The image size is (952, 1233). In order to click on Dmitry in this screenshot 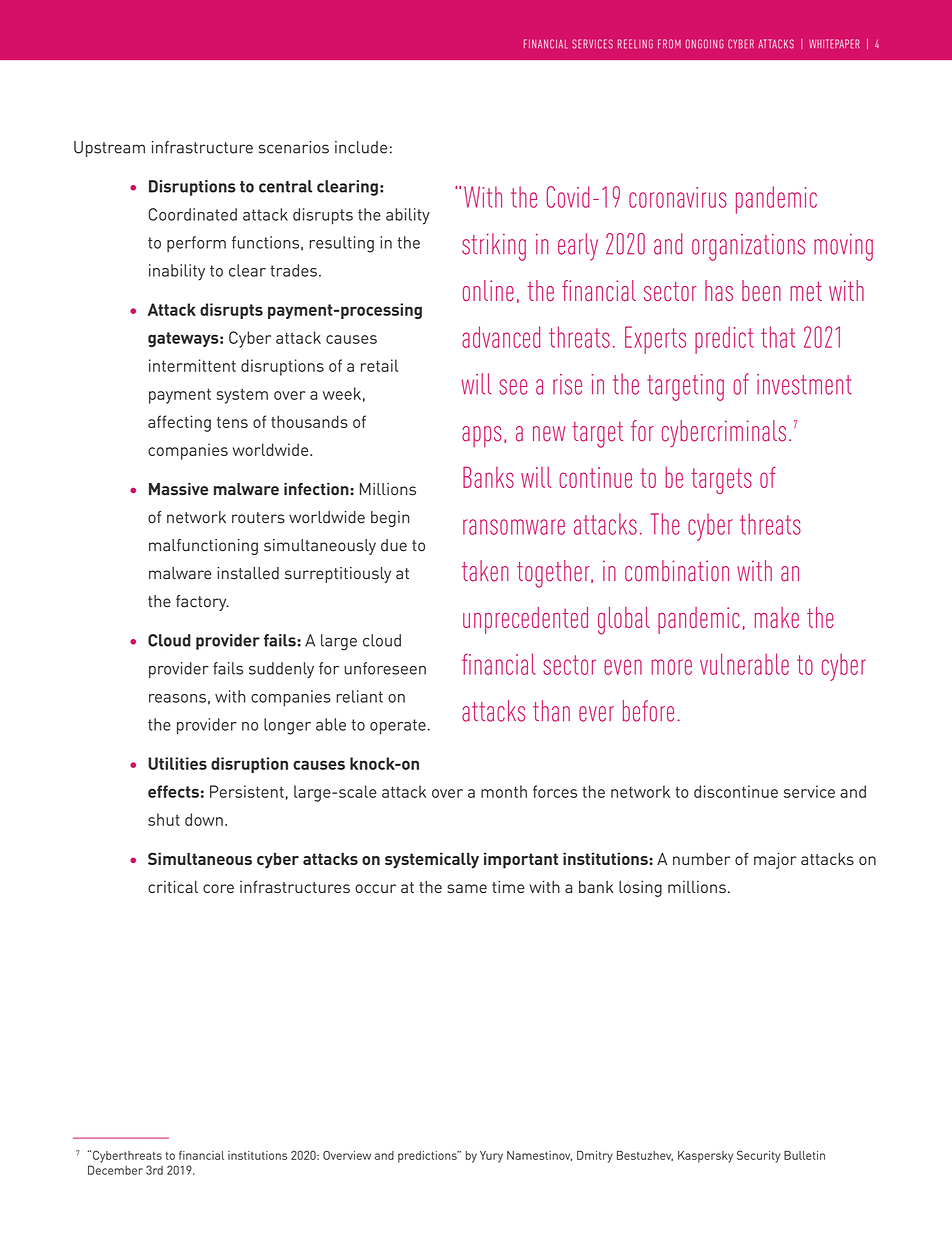, I will do `click(595, 1157)`.
